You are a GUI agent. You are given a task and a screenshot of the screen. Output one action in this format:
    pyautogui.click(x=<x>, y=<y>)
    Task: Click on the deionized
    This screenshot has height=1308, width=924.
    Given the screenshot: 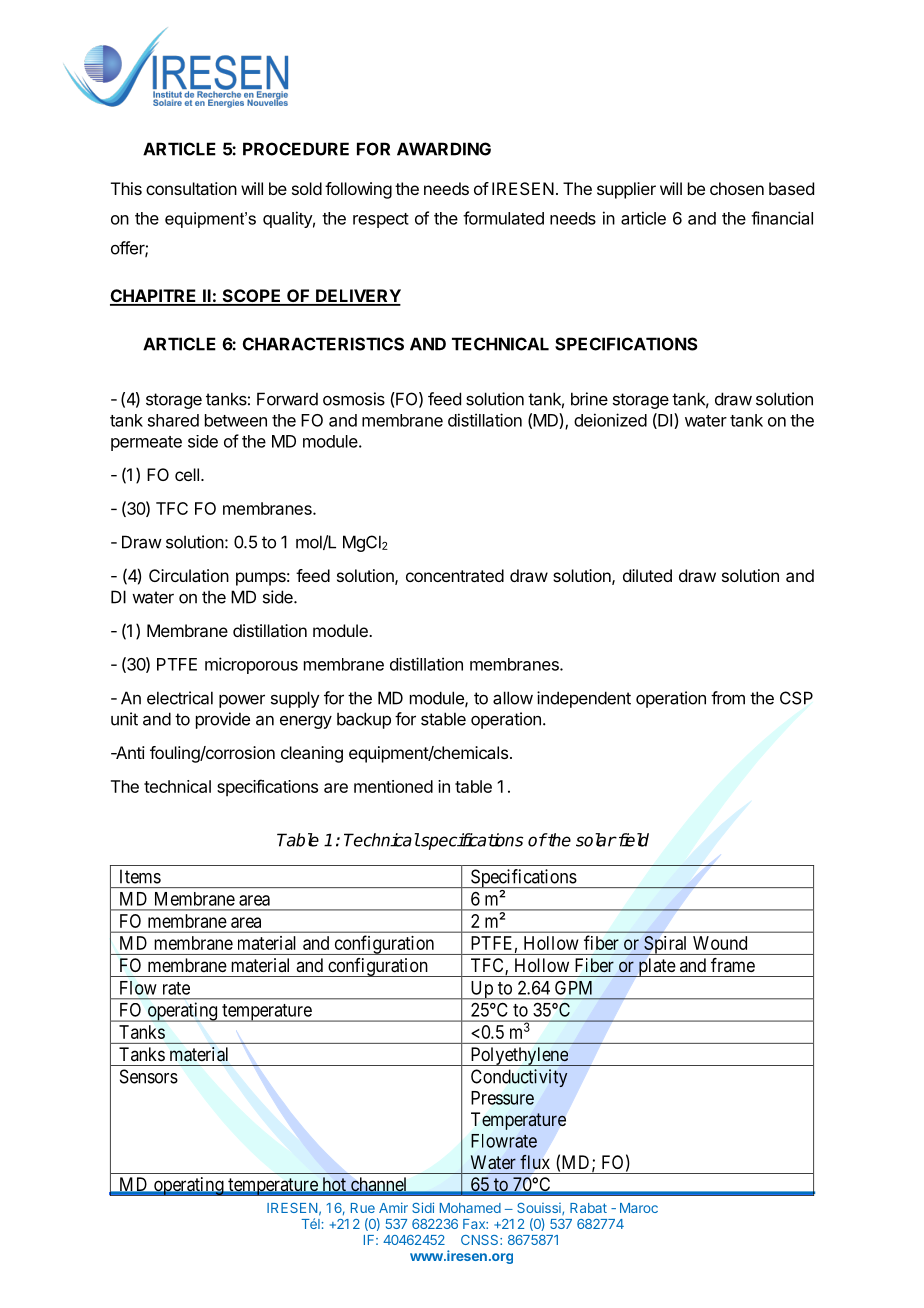 What is the action you would take?
    pyautogui.click(x=610, y=420)
